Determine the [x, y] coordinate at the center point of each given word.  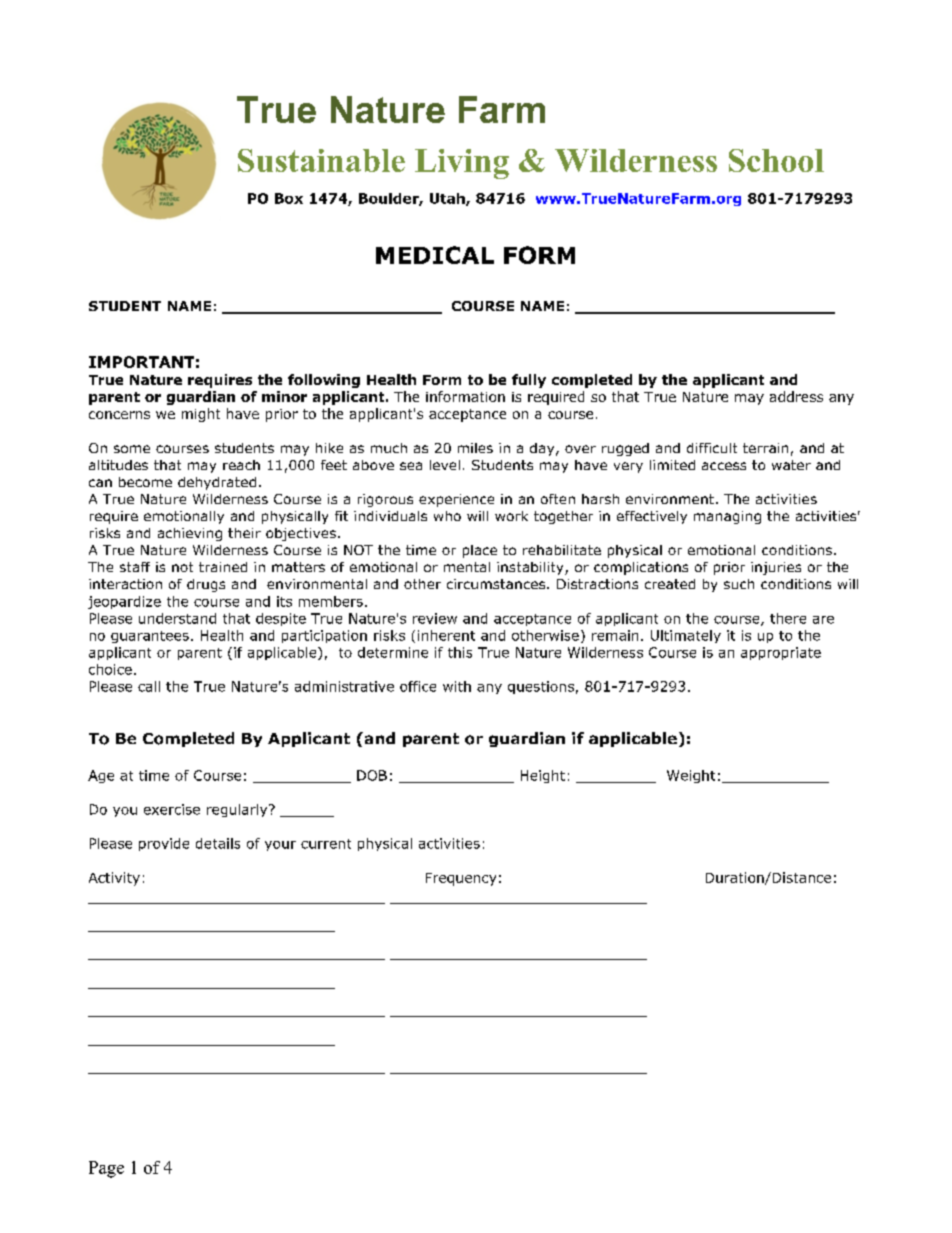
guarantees [150, 637]
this [460, 652]
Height [543, 776]
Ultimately [686, 636]
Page [106, 1169]
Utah [448, 199]
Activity [114, 879]
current [326, 844]
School [776, 160]
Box [289, 198]
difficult [712, 448]
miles [475, 448]
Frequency [461, 879]
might [201, 415]
